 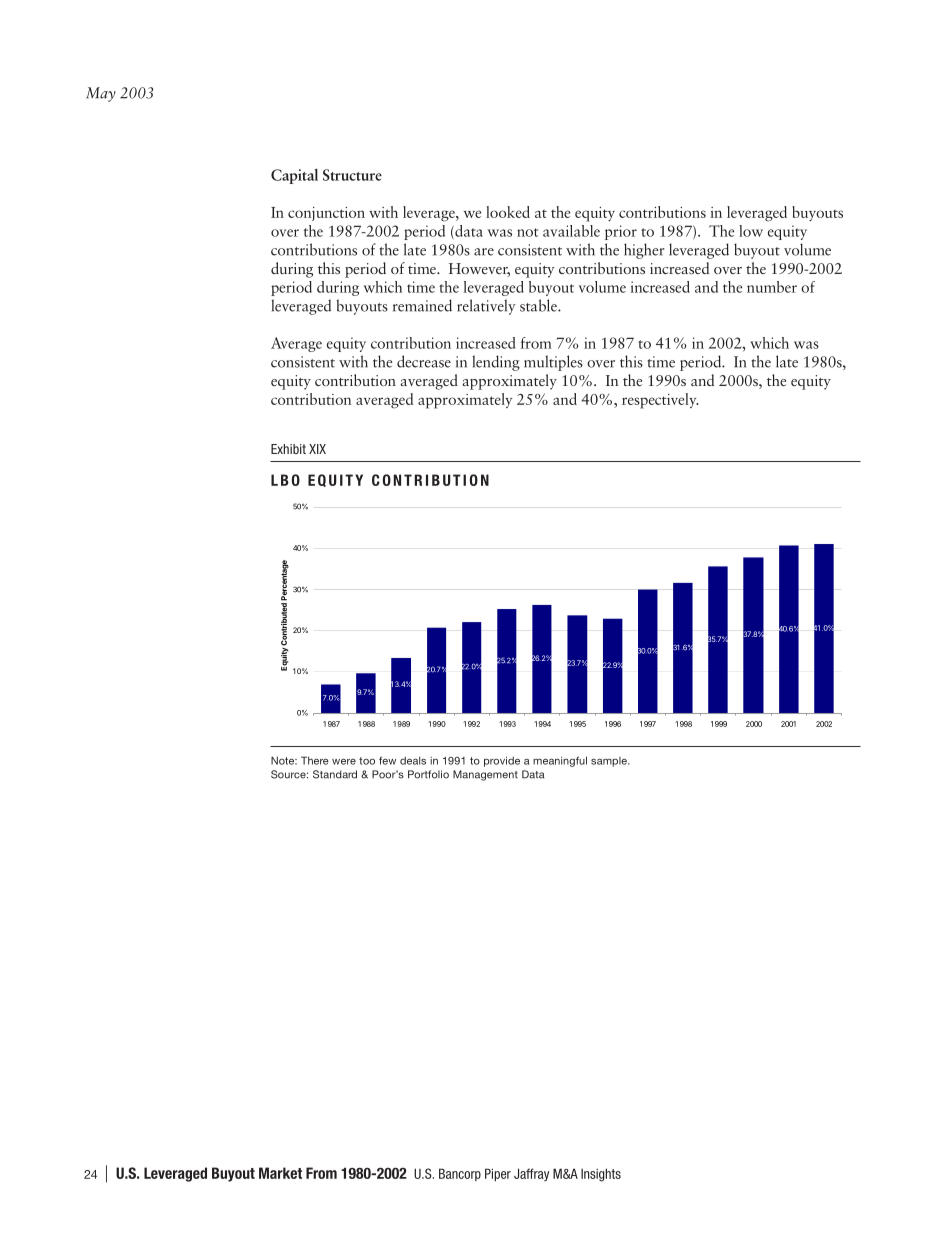 What do you see at coordinates (610, 762) in the screenshot?
I see `sample` at bounding box center [610, 762].
